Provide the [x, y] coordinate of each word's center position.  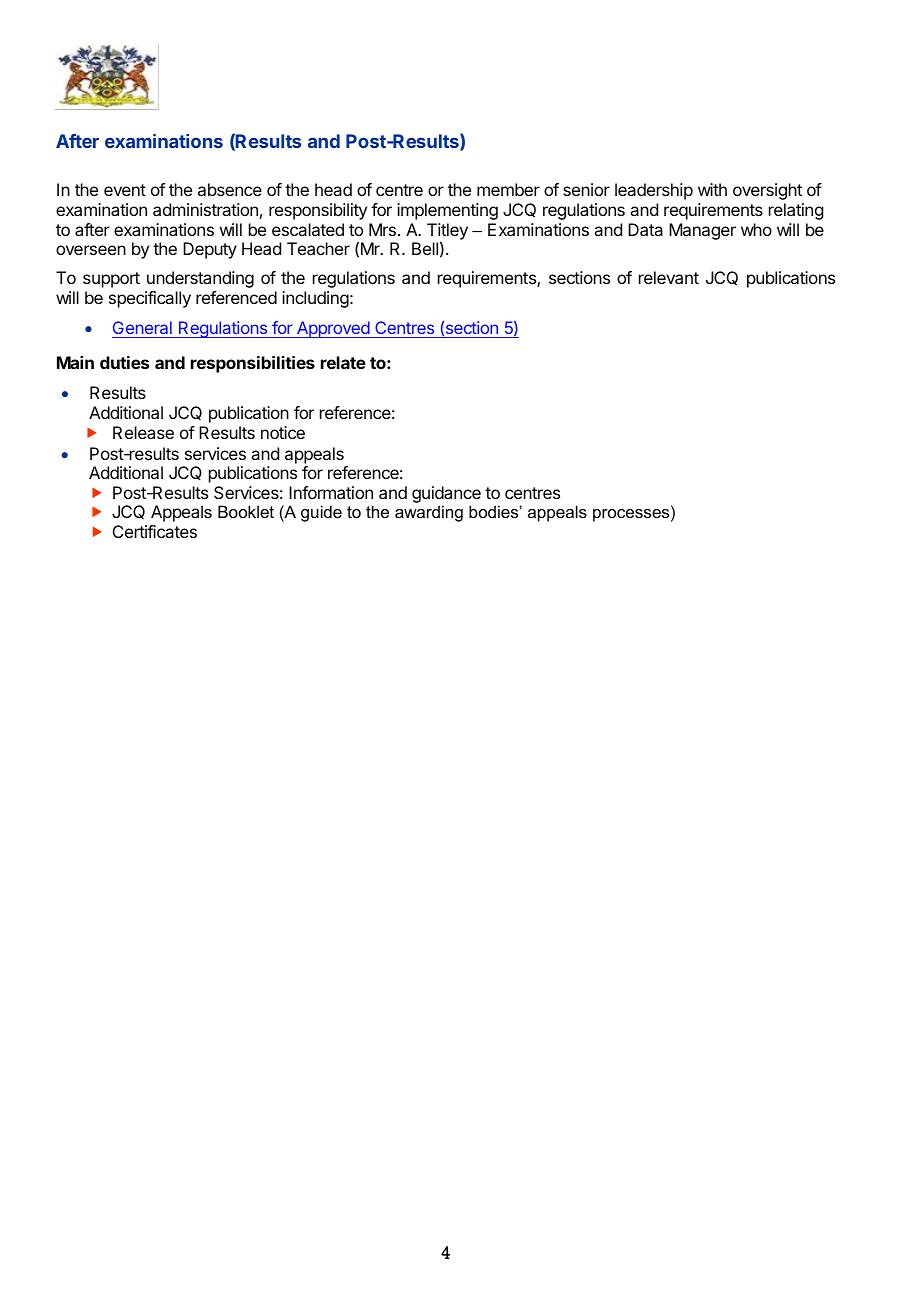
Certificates [155, 531]
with [712, 189]
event [125, 190]
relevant [669, 277]
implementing [447, 211]
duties [124, 362]
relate [343, 362]
